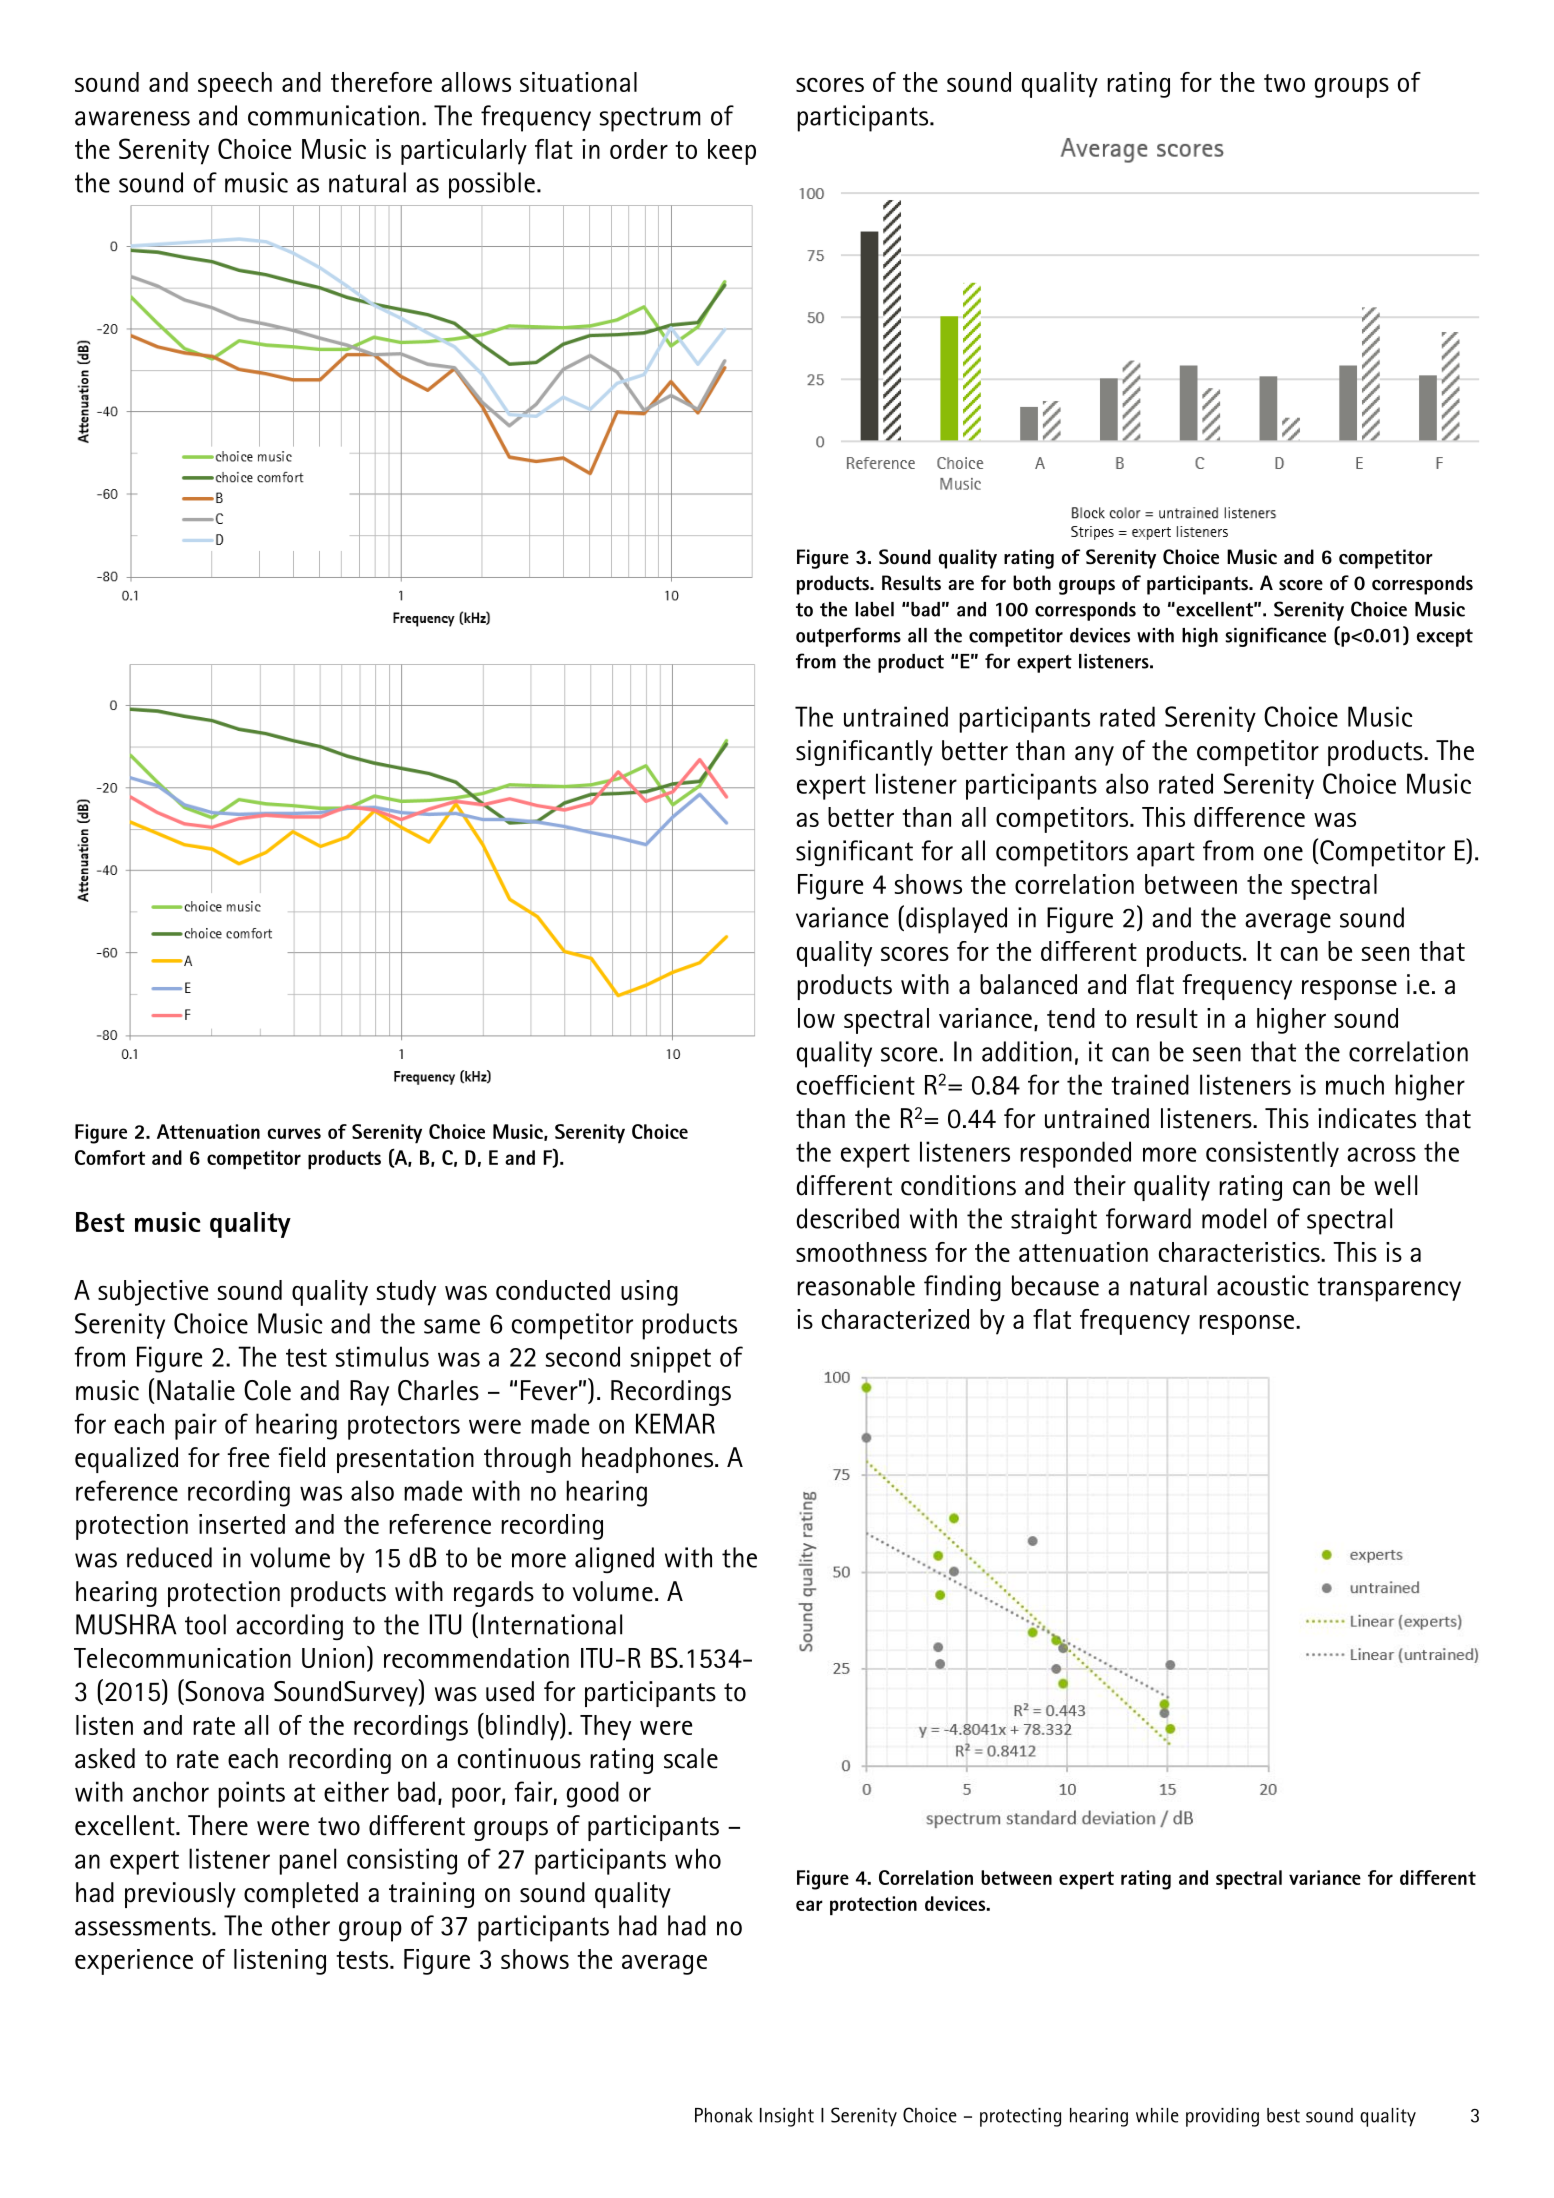  What do you see at coordinates (787, 2117) in the screenshot?
I see `Insight` at bounding box center [787, 2117].
